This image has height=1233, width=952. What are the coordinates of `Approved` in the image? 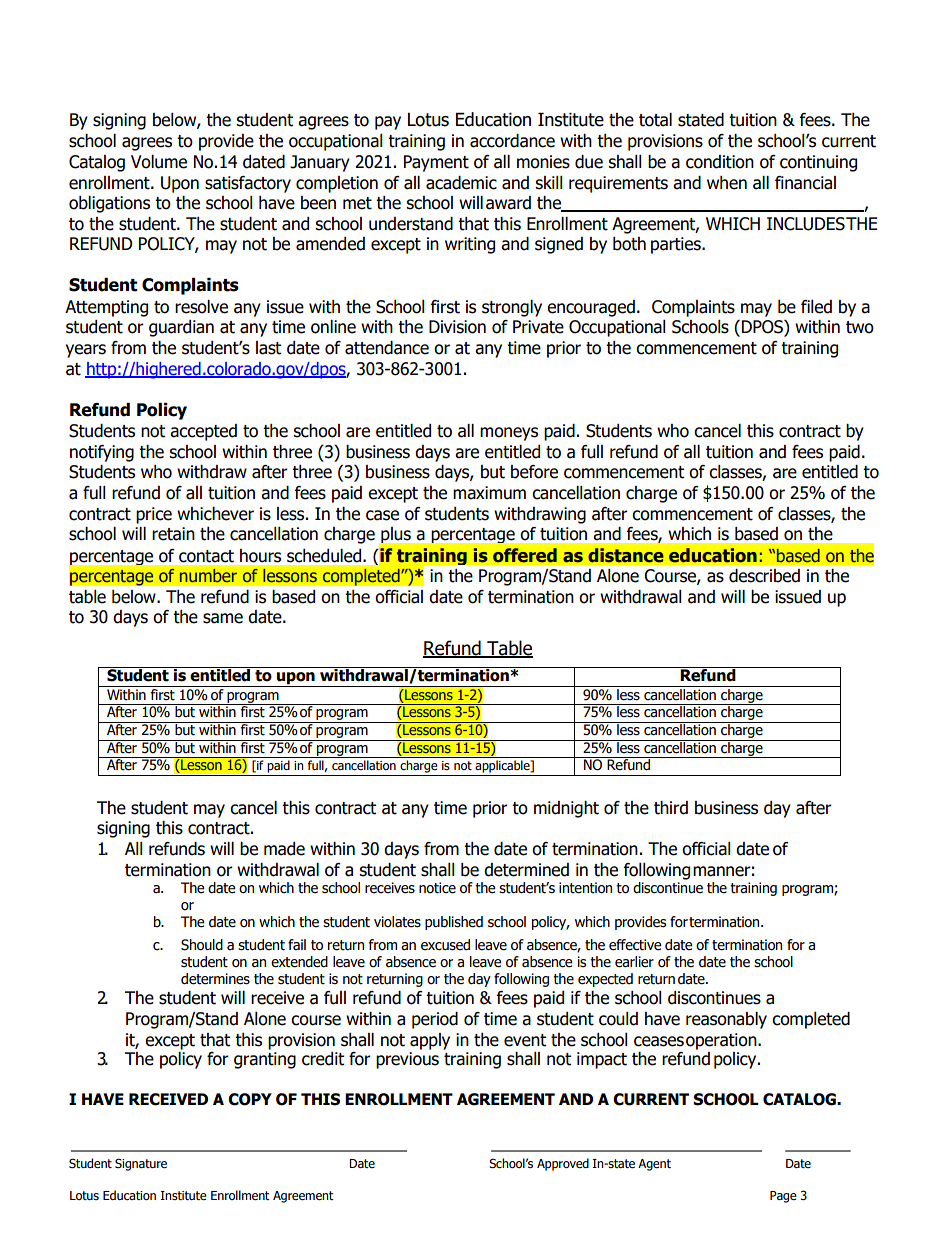 It's located at (563, 1164).
